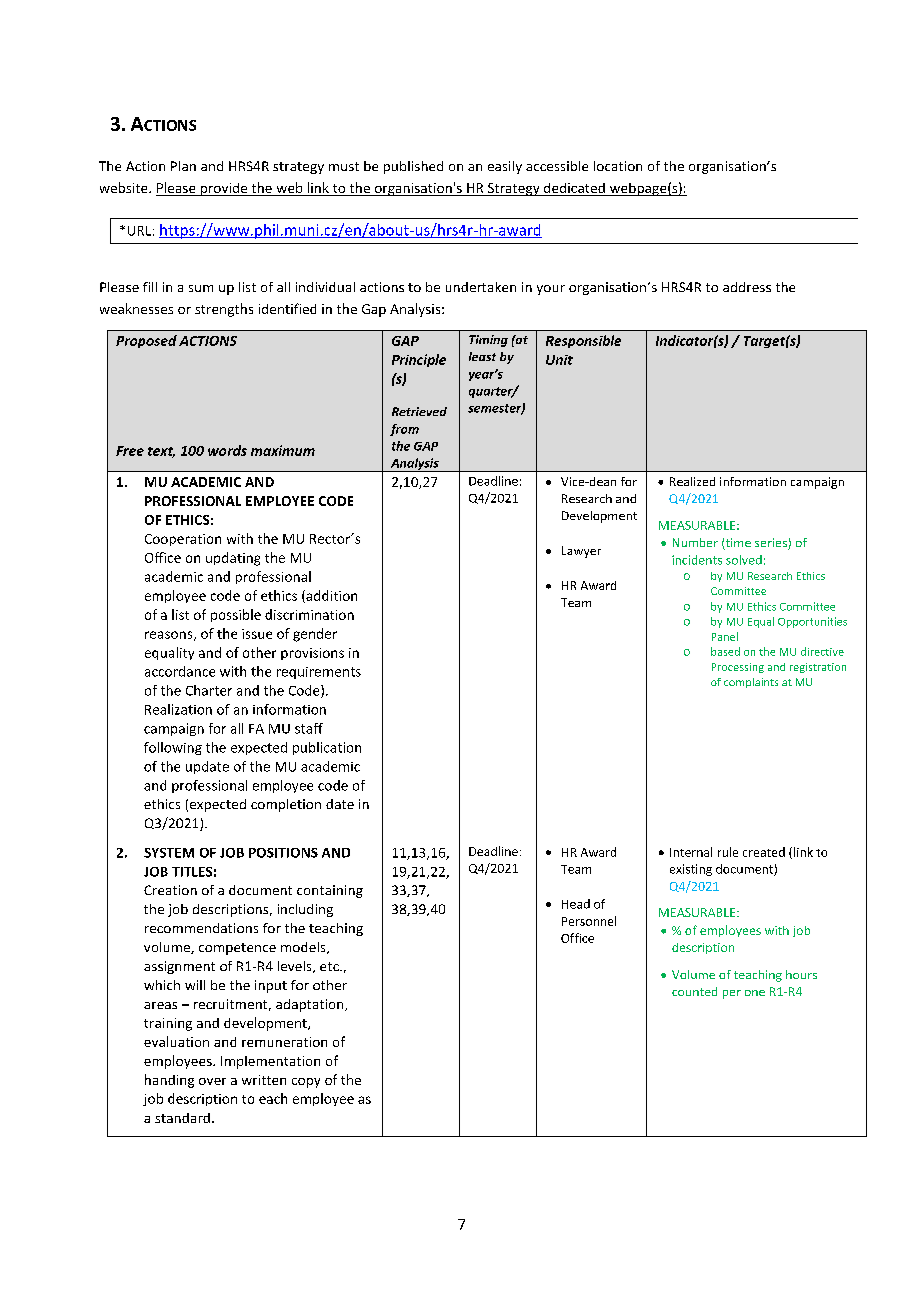 This image has height=1308, width=924. Describe the element at coordinates (212, 1081) in the image. I see `over` at that location.
